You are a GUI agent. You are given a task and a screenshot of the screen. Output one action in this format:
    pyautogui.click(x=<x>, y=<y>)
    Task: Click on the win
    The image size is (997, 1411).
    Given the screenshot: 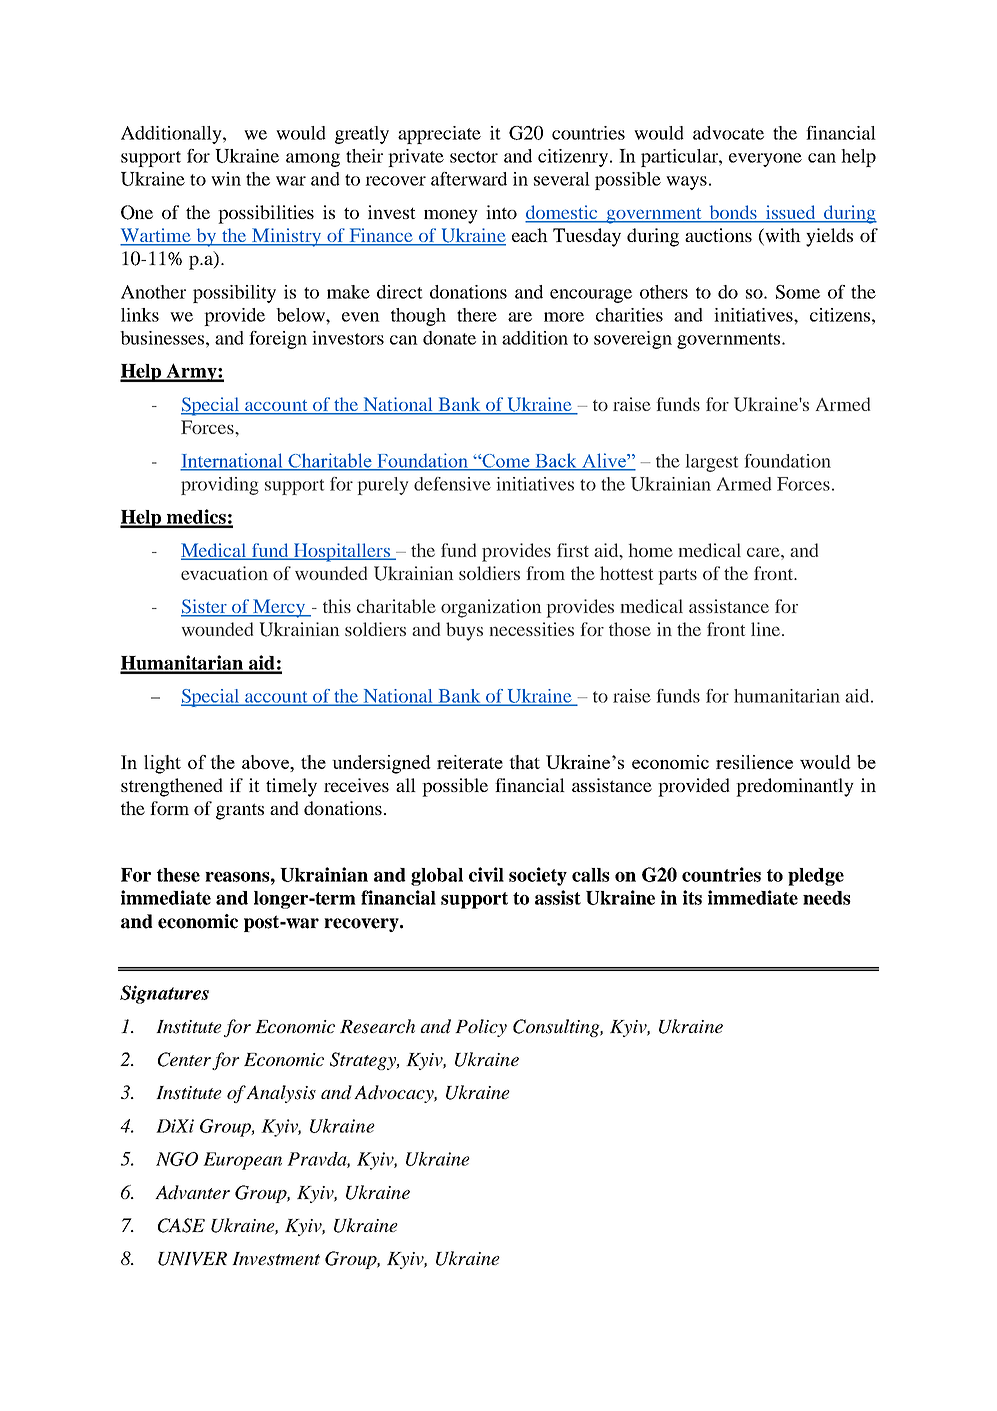 What is the action you would take?
    pyautogui.click(x=226, y=179)
